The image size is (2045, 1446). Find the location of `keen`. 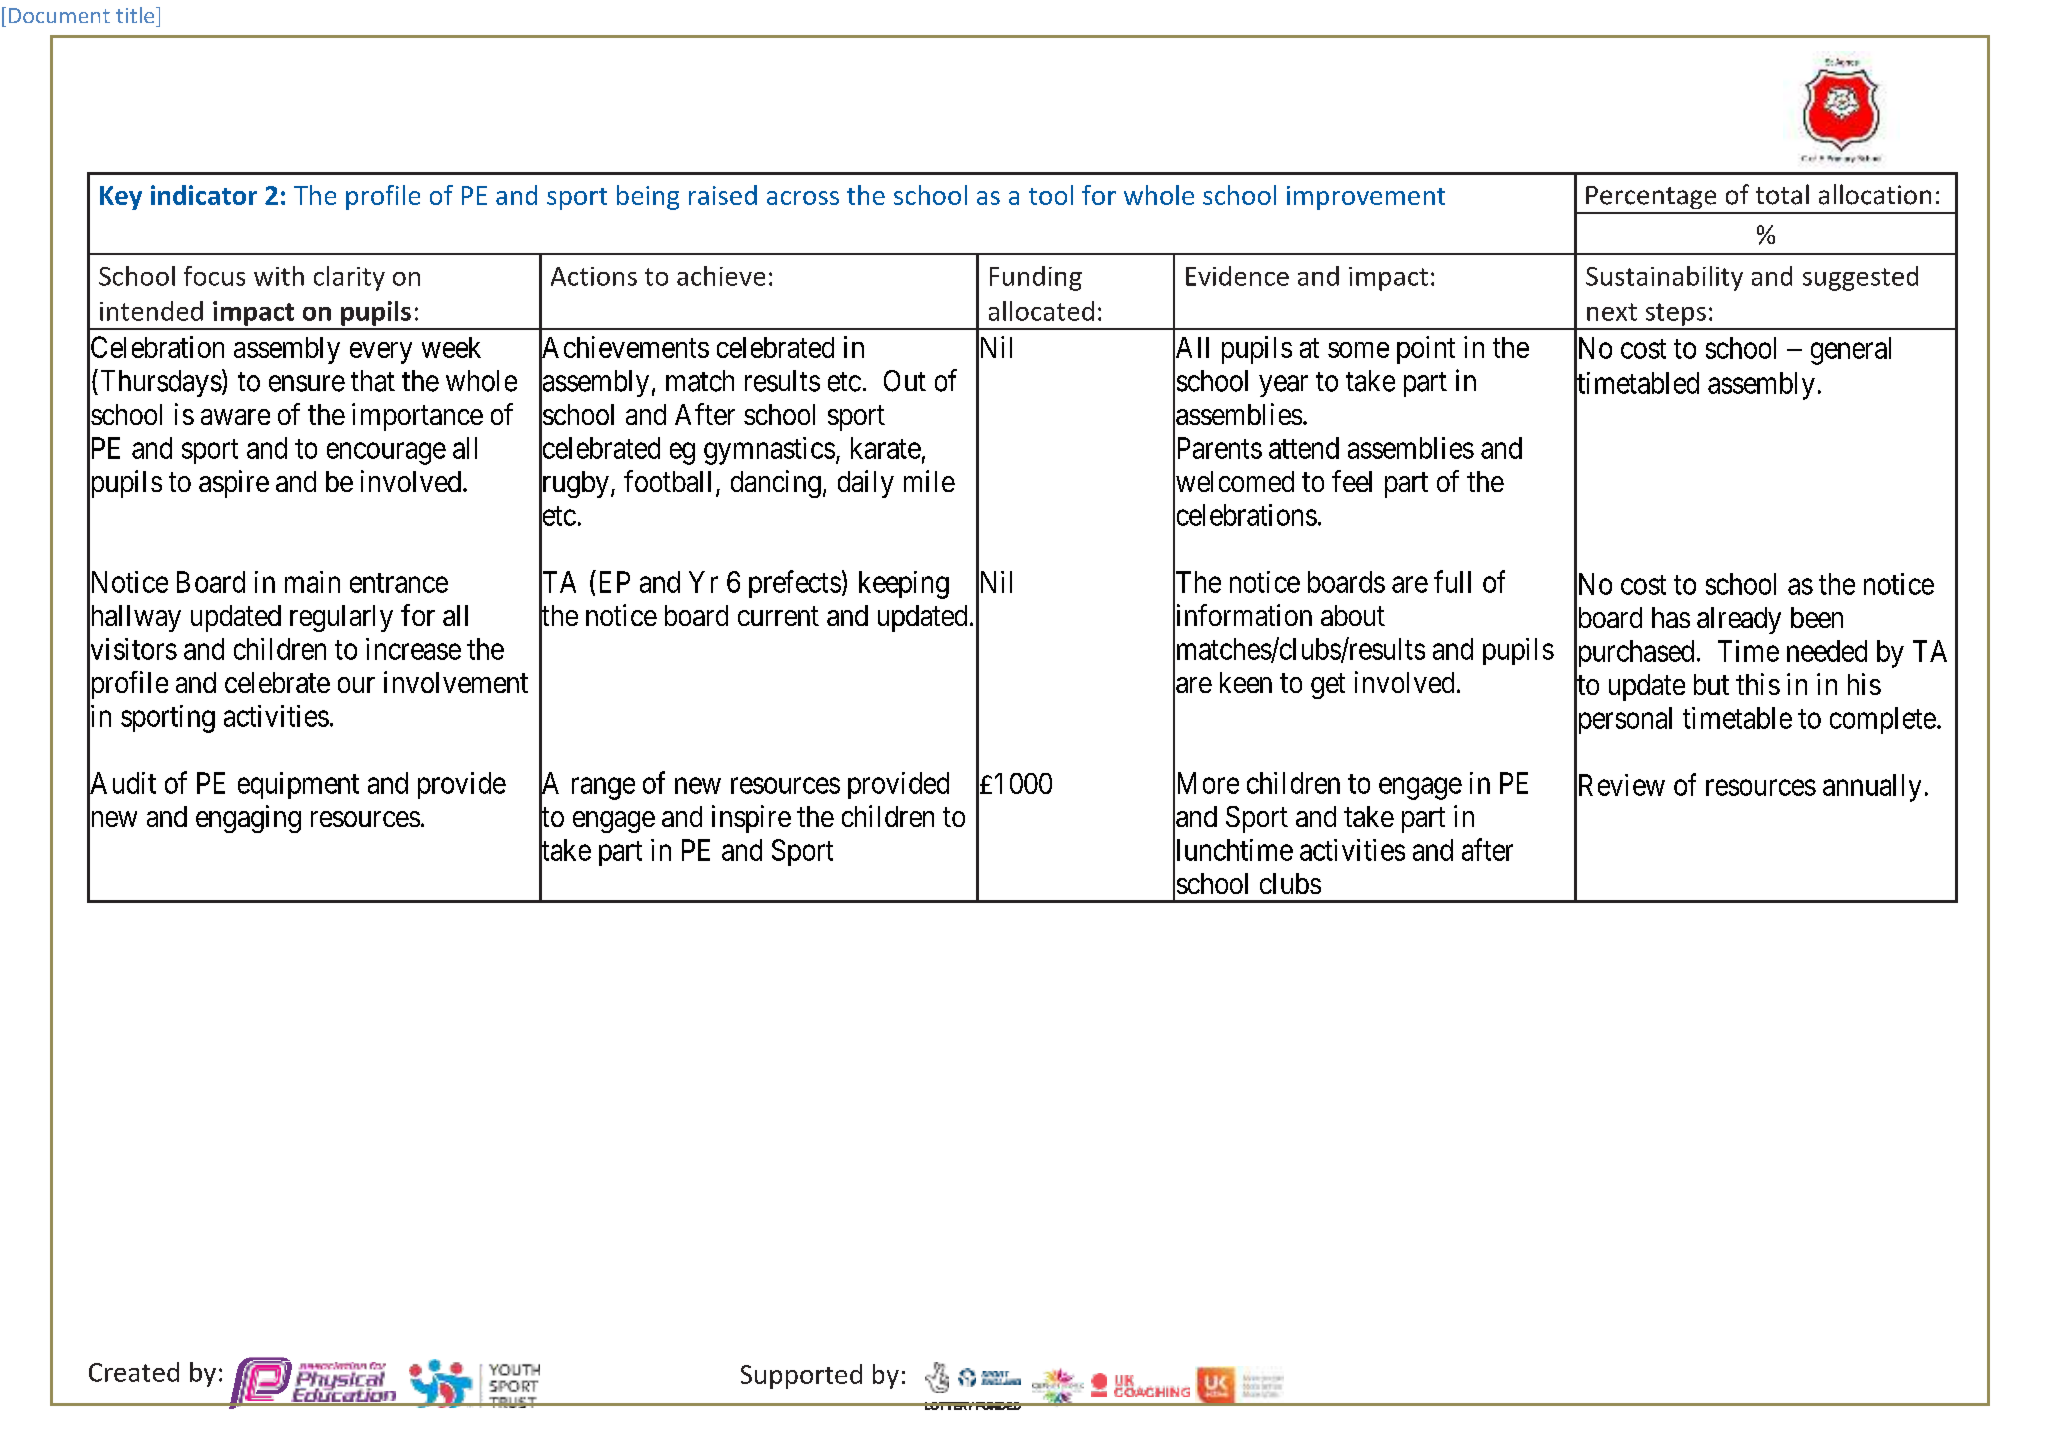

keen is located at coordinates (1246, 682).
